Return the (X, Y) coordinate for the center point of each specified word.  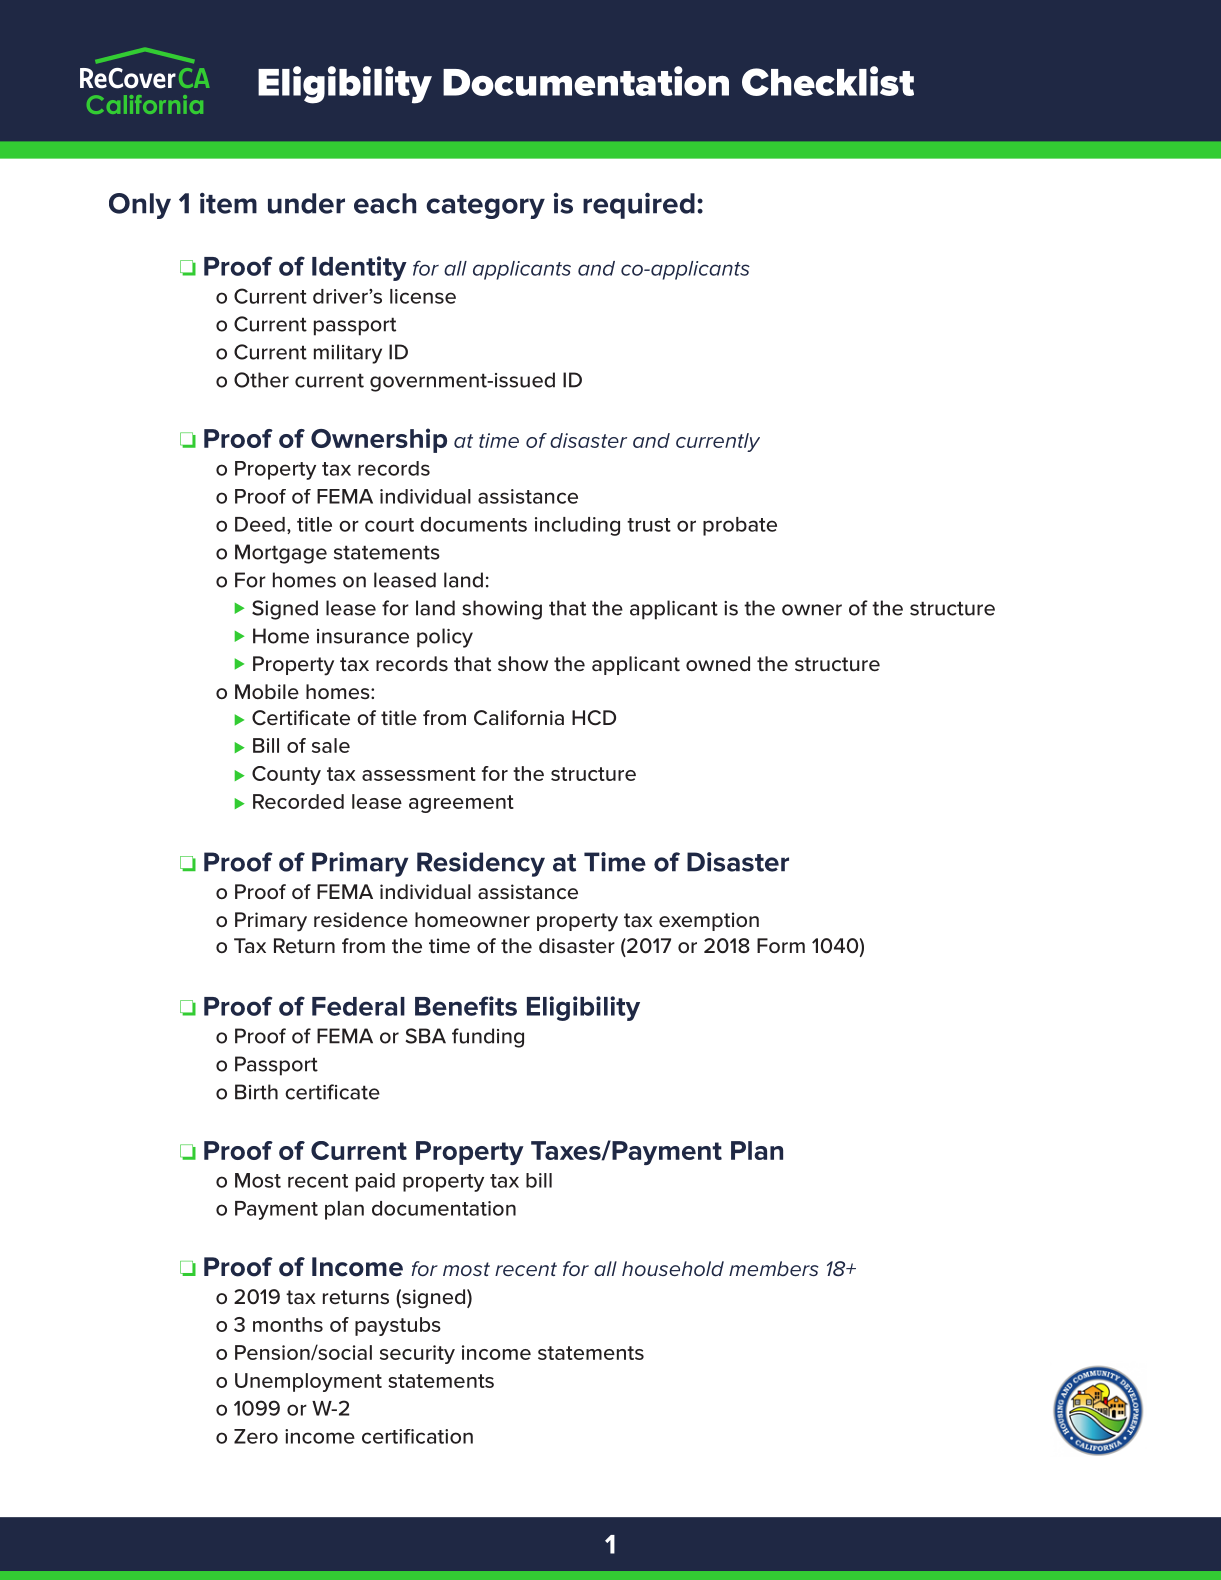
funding (488, 1038)
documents (473, 524)
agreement (461, 804)
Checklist (828, 81)
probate (740, 526)
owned (718, 663)
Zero (256, 1436)
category (485, 207)
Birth (256, 1092)
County (286, 775)
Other (261, 380)
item (228, 203)
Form (781, 945)
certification (417, 1436)
